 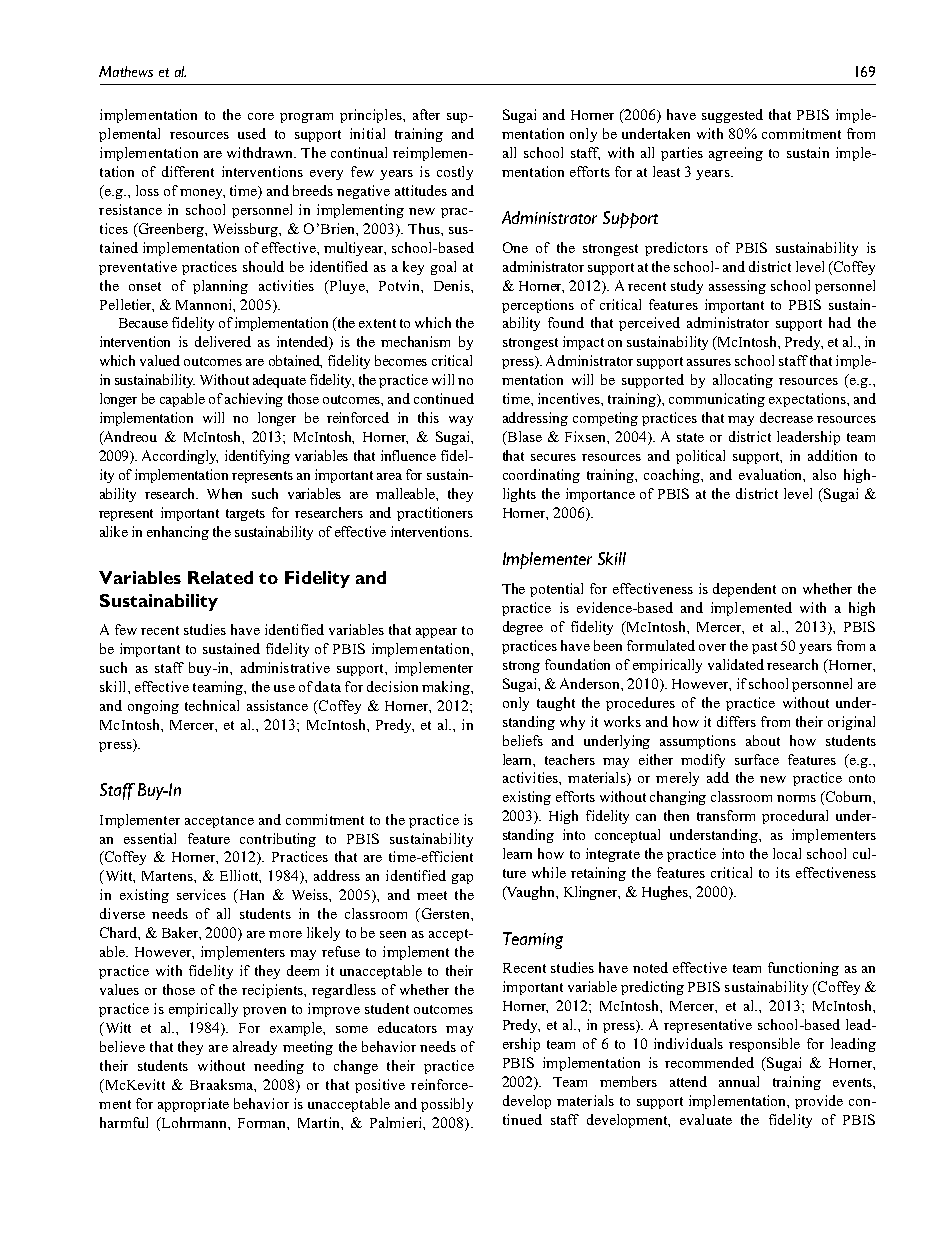 I want to click on after, so click(x=426, y=114).
